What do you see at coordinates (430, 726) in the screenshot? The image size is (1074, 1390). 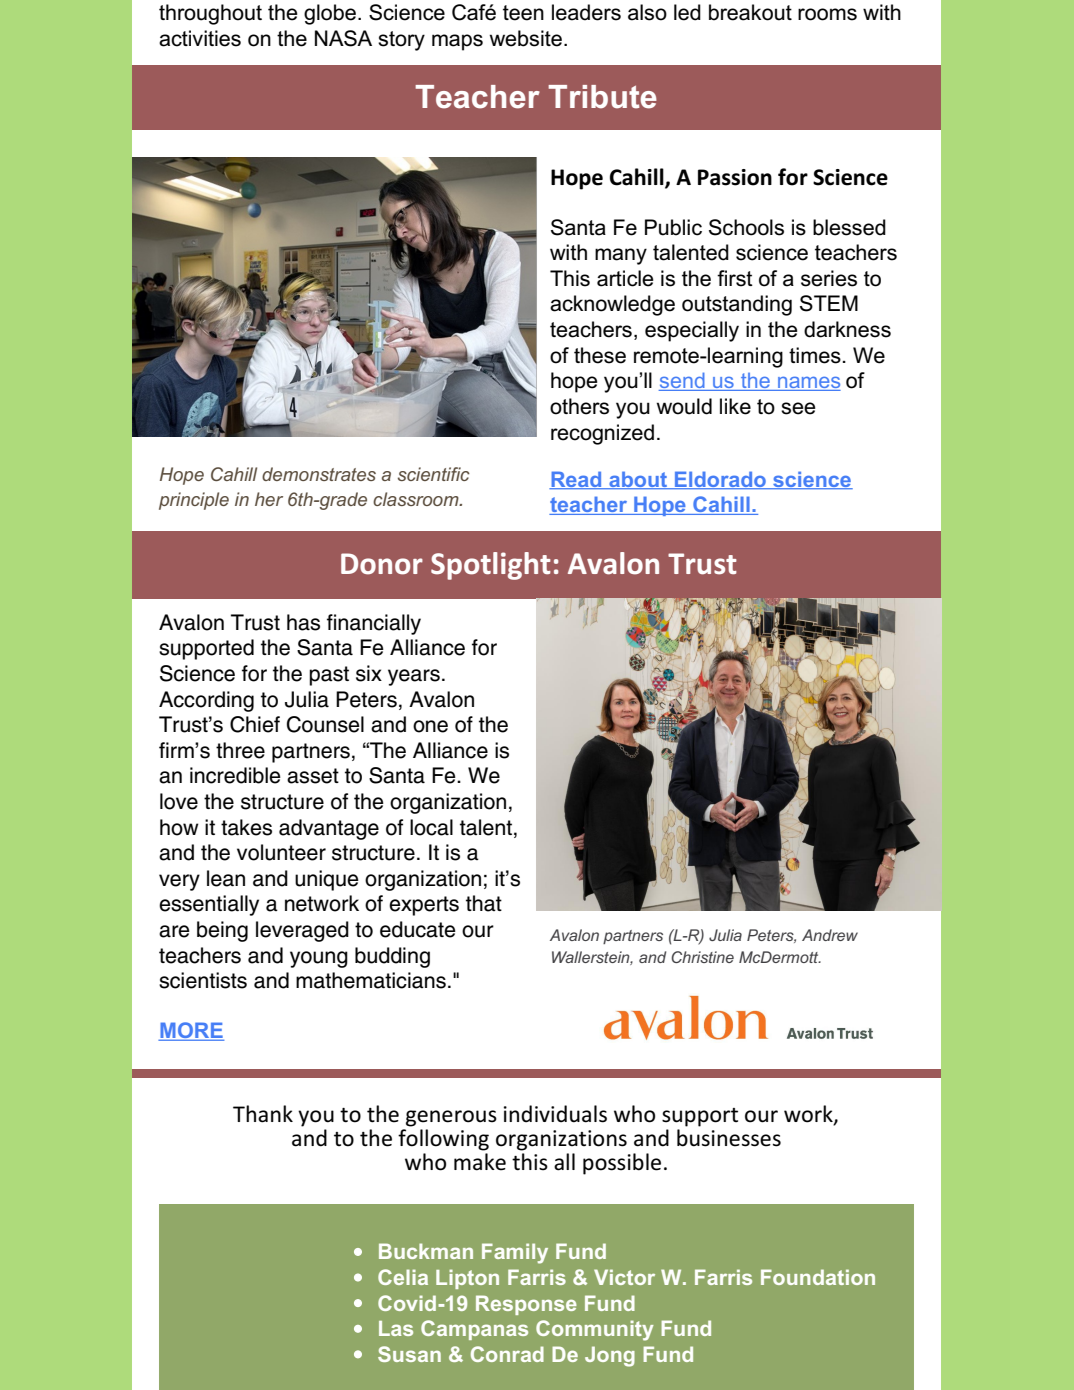 I see `one` at bounding box center [430, 726].
